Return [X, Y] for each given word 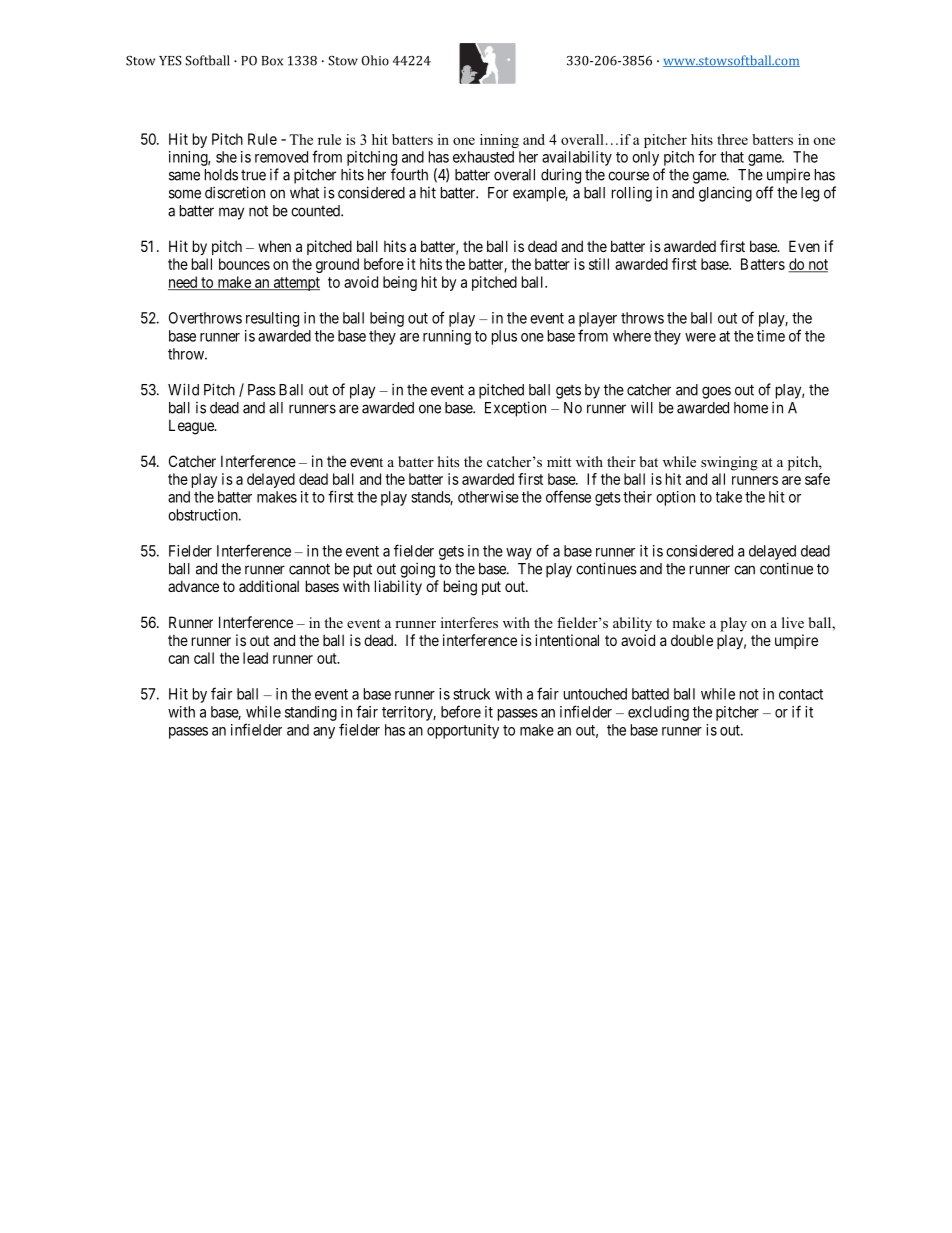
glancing [725, 194]
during [561, 176]
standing [311, 713]
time [771, 336]
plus [504, 337]
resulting [272, 319]
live [793, 622]
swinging [729, 463]
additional [269, 586]
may [231, 213]
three [732, 139]
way [519, 554]
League [192, 427]
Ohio [375, 60]
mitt [559, 461]
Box [272, 61]
